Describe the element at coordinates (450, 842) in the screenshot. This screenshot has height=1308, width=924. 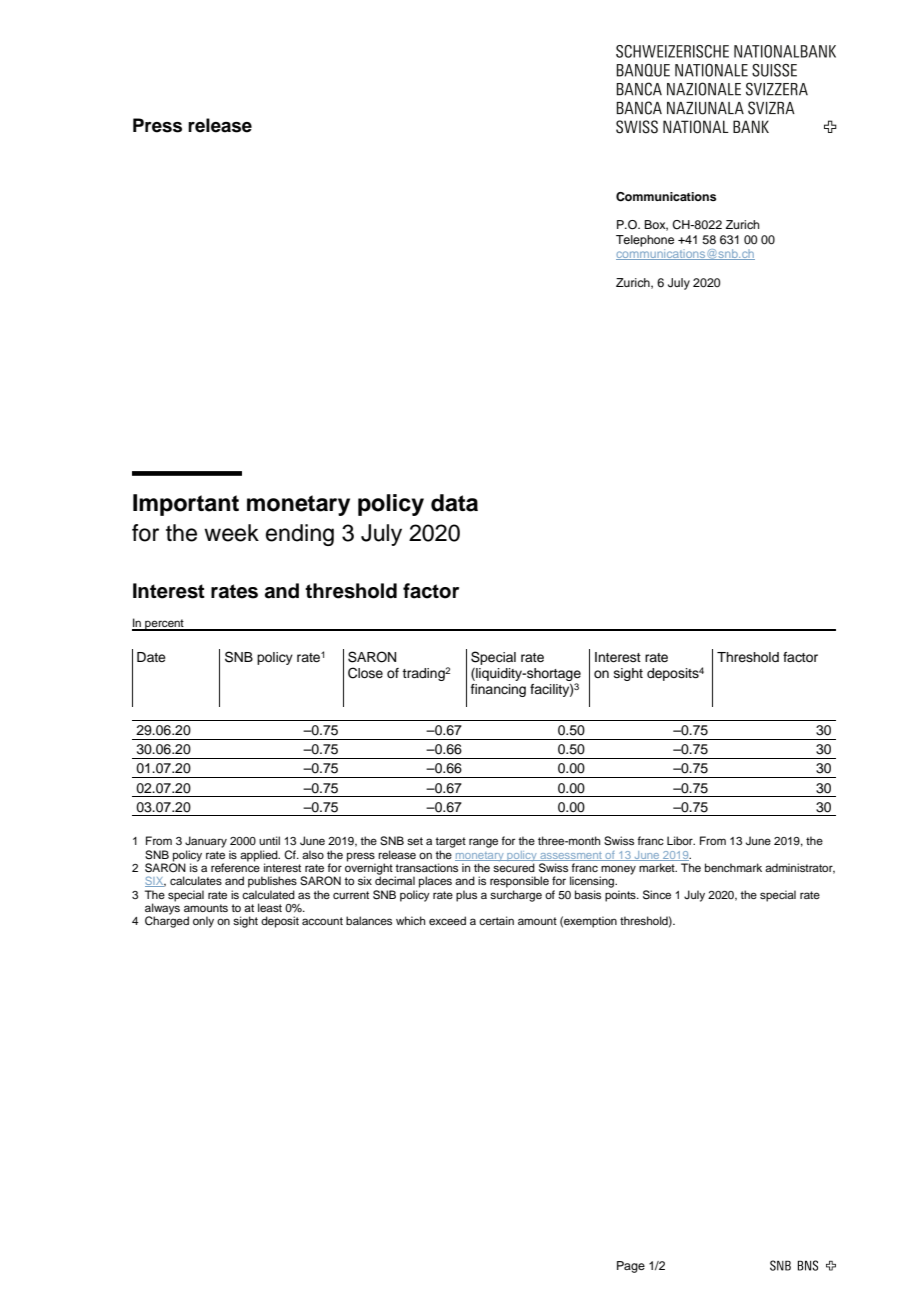
I see `target` at that location.
